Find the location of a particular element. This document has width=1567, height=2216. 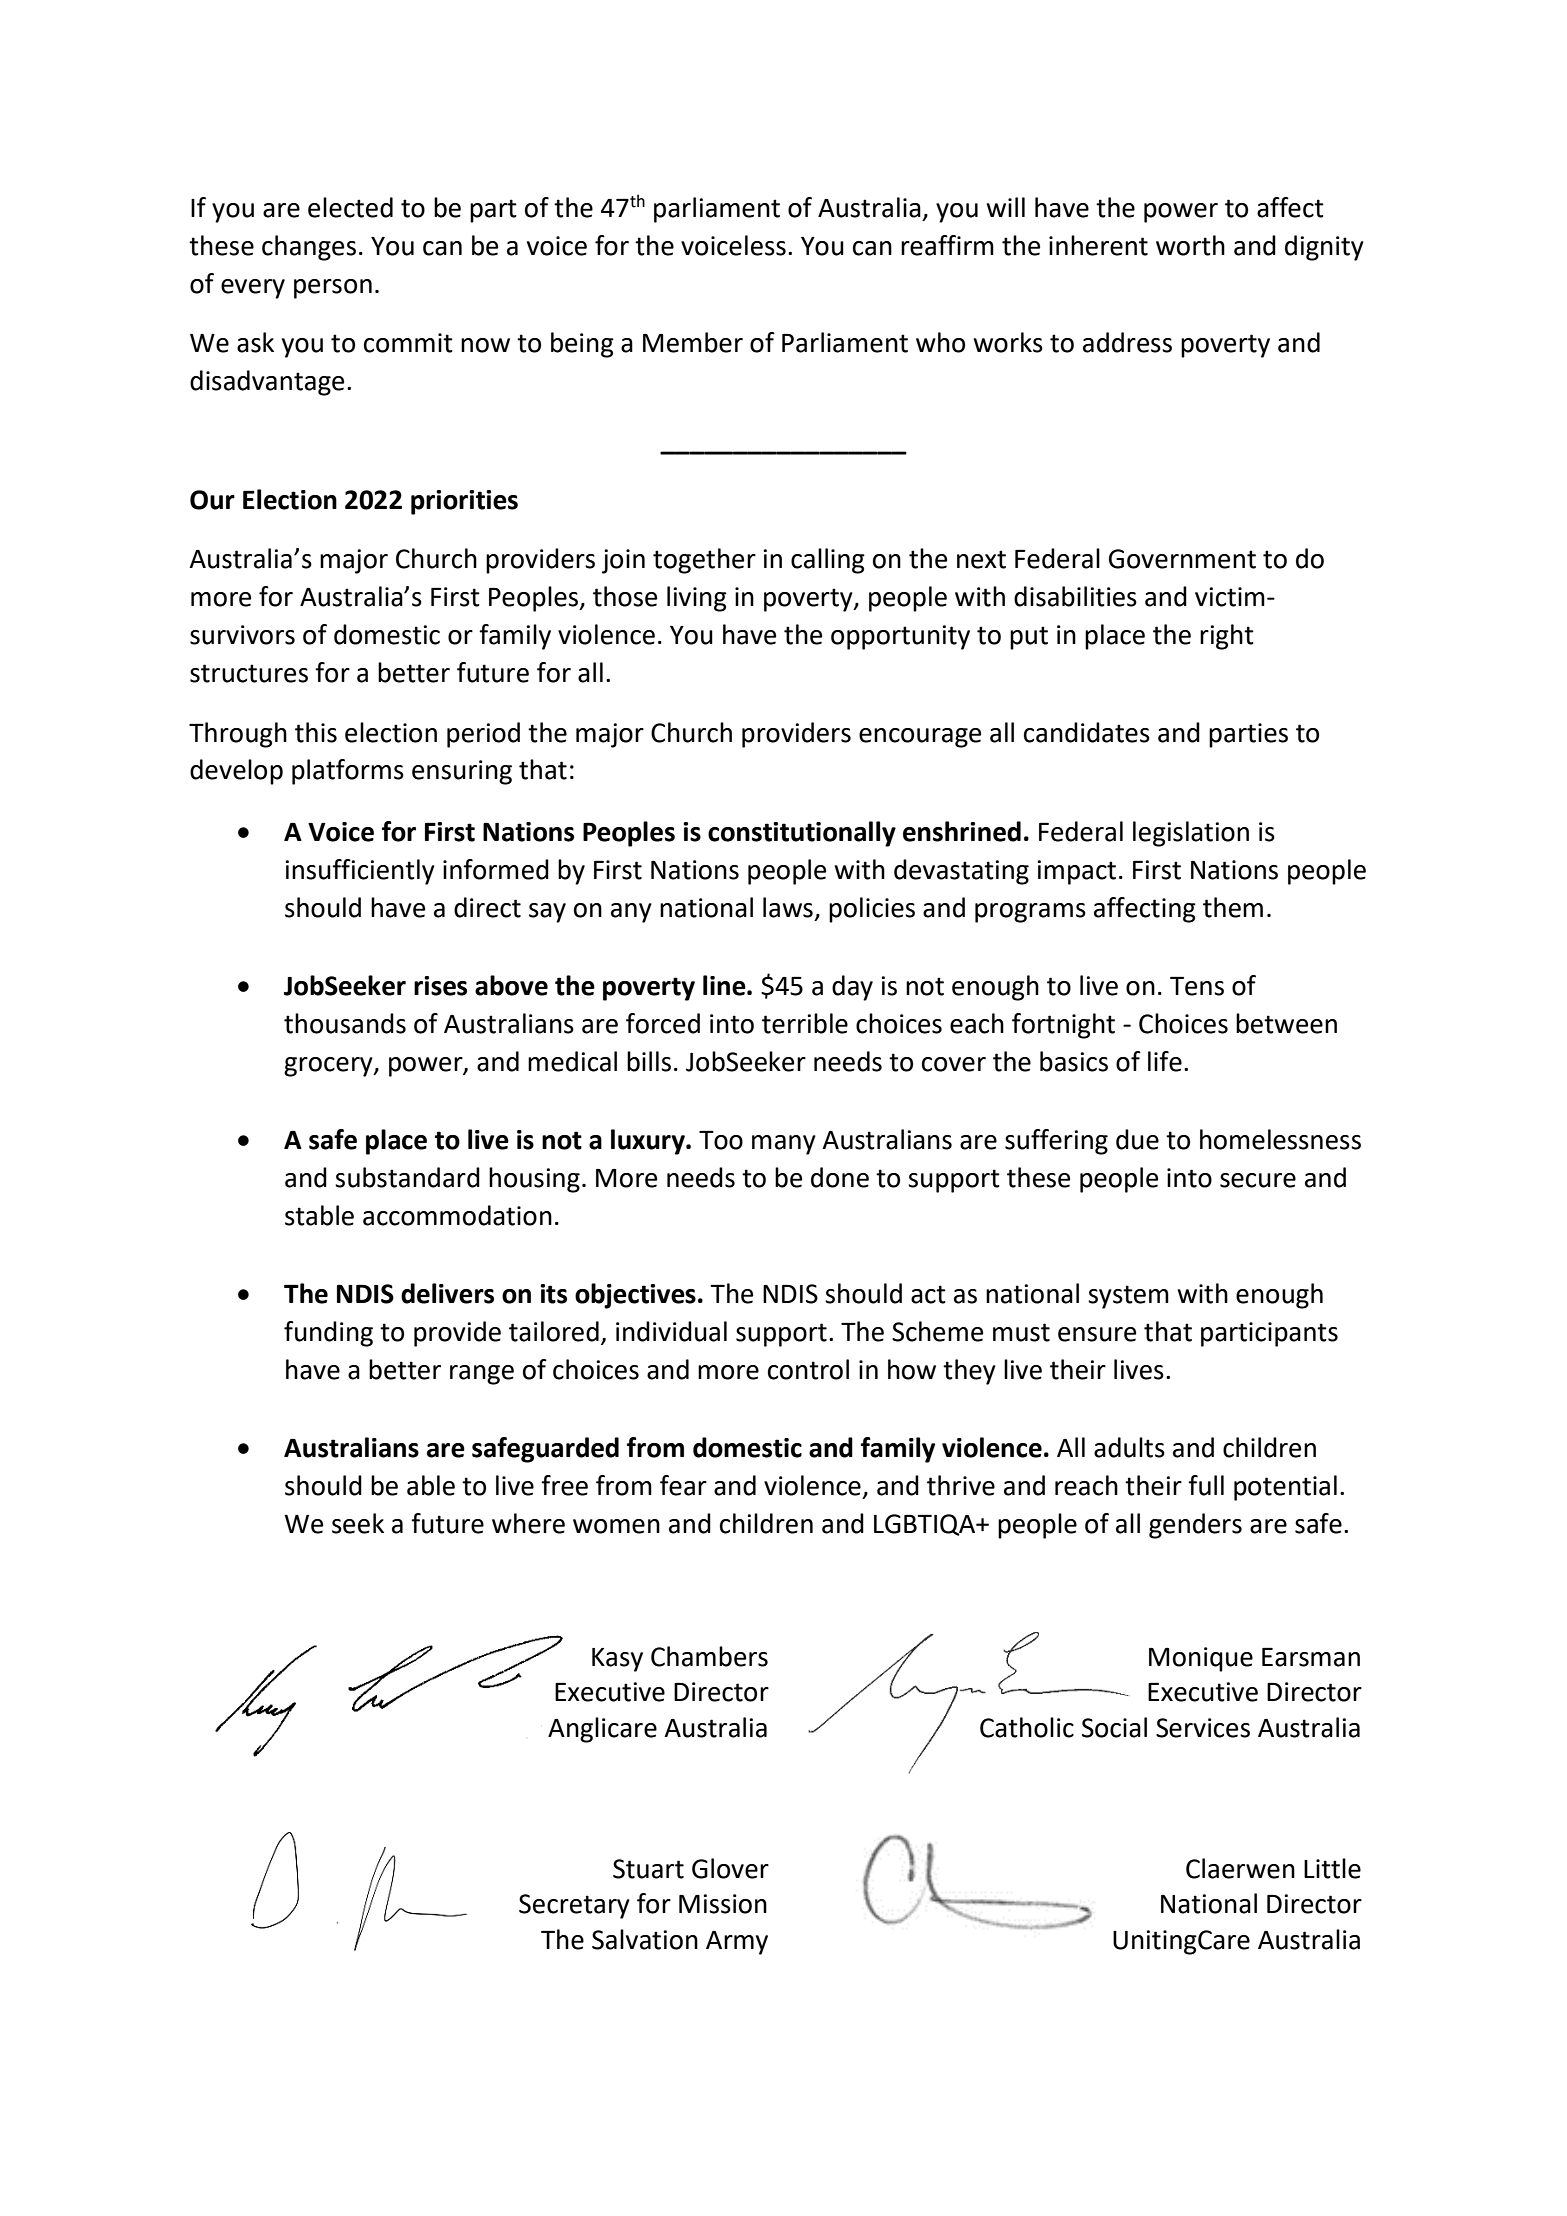

Secretary is located at coordinates (574, 1906).
